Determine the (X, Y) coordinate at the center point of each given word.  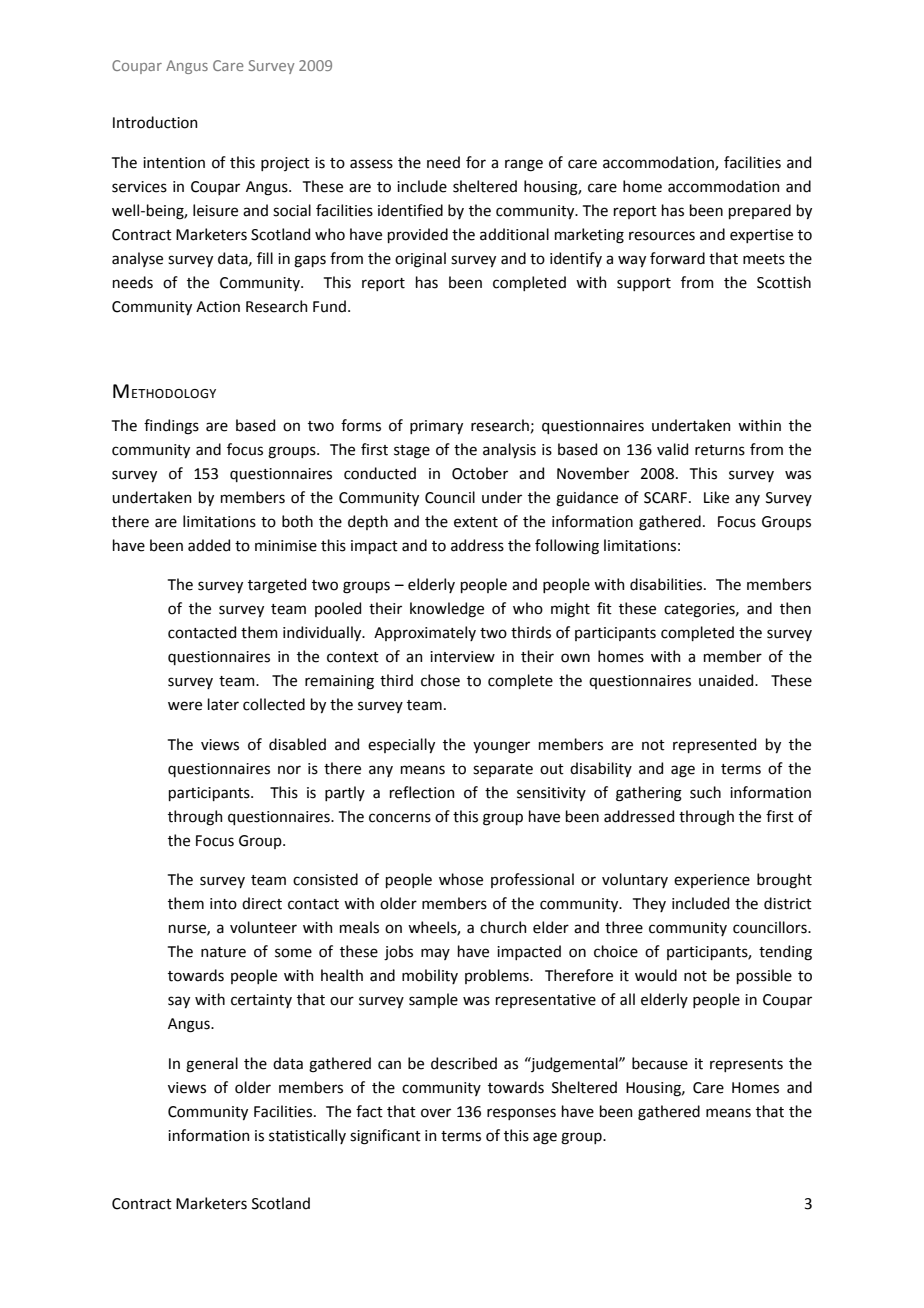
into (223, 904)
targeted (277, 586)
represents (746, 1065)
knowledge (447, 610)
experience (712, 881)
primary (436, 427)
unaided (727, 680)
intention (174, 163)
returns (720, 450)
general (212, 1065)
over (436, 1113)
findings (171, 427)
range (524, 165)
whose (461, 879)
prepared (760, 211)
